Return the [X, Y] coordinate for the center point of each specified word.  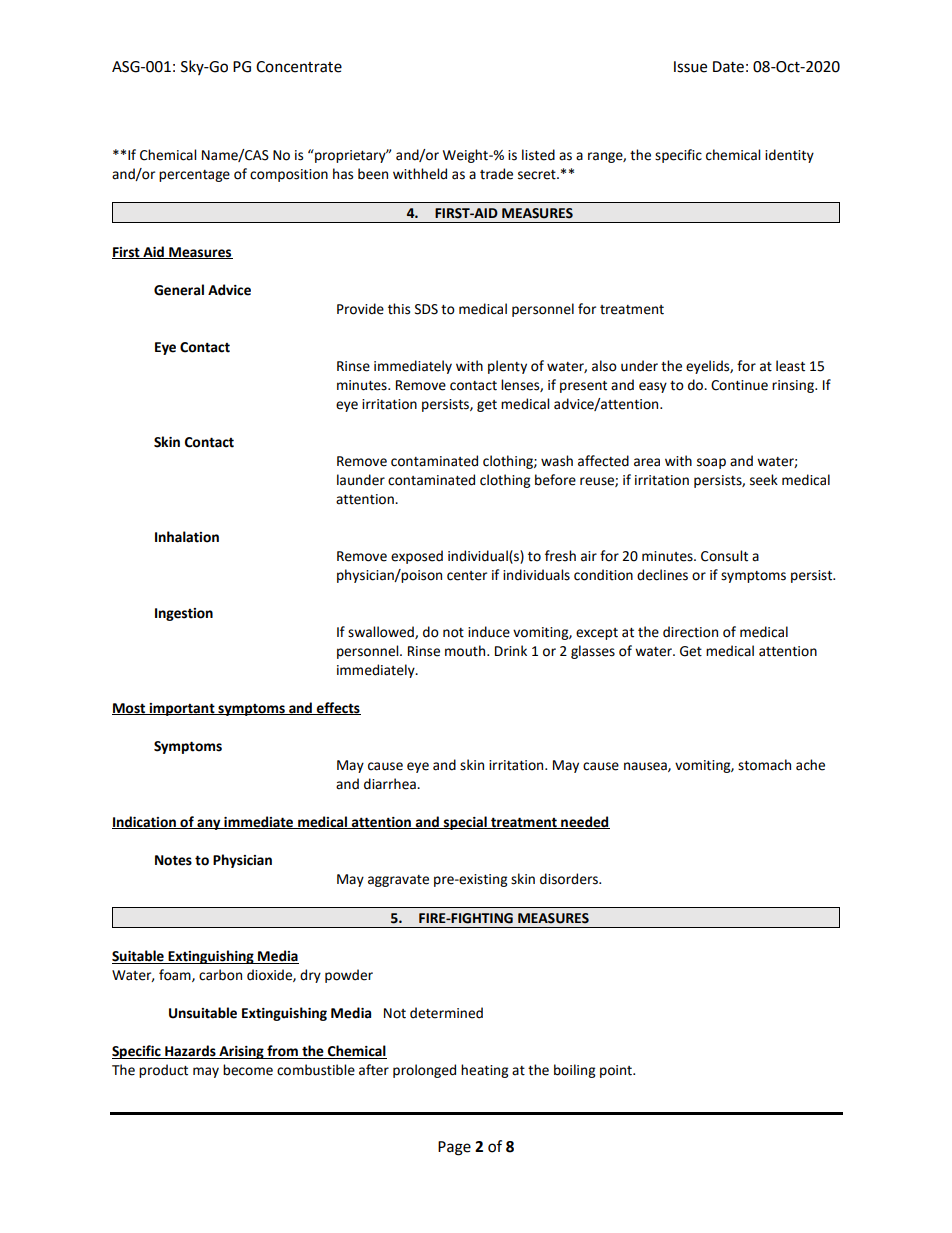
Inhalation [187, 537]
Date [728, 67]
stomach [764, 765]
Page [454, 1148]
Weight [466, 156]
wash [557, 461]
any [209, 824]
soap [711, 463]
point [617, 1071]
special [465, 823]
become [248, 1070]
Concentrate [299, 67]
